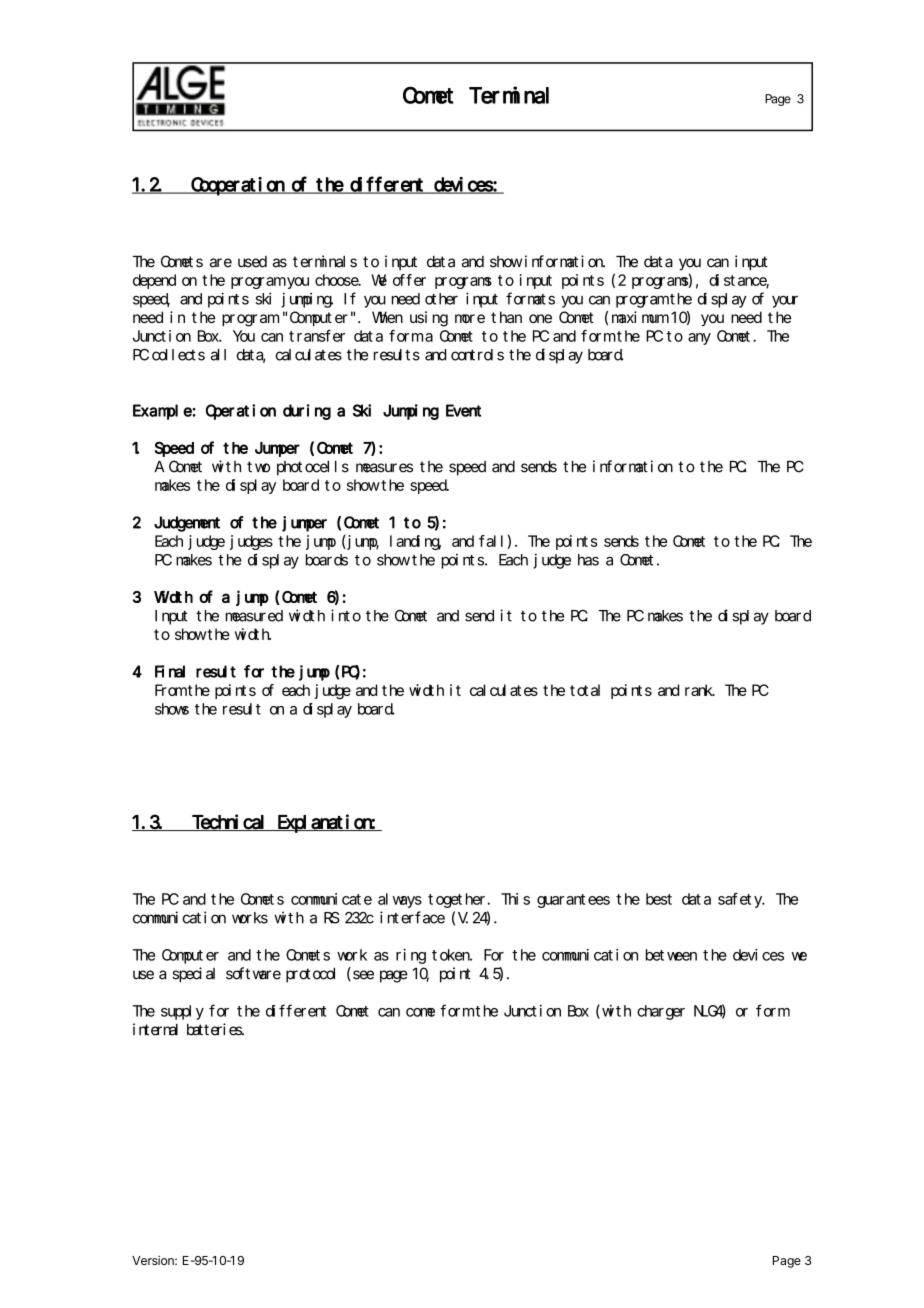 The height and width of the screenshot is (1308, 924). I want to click on used, so click(252, 262).
